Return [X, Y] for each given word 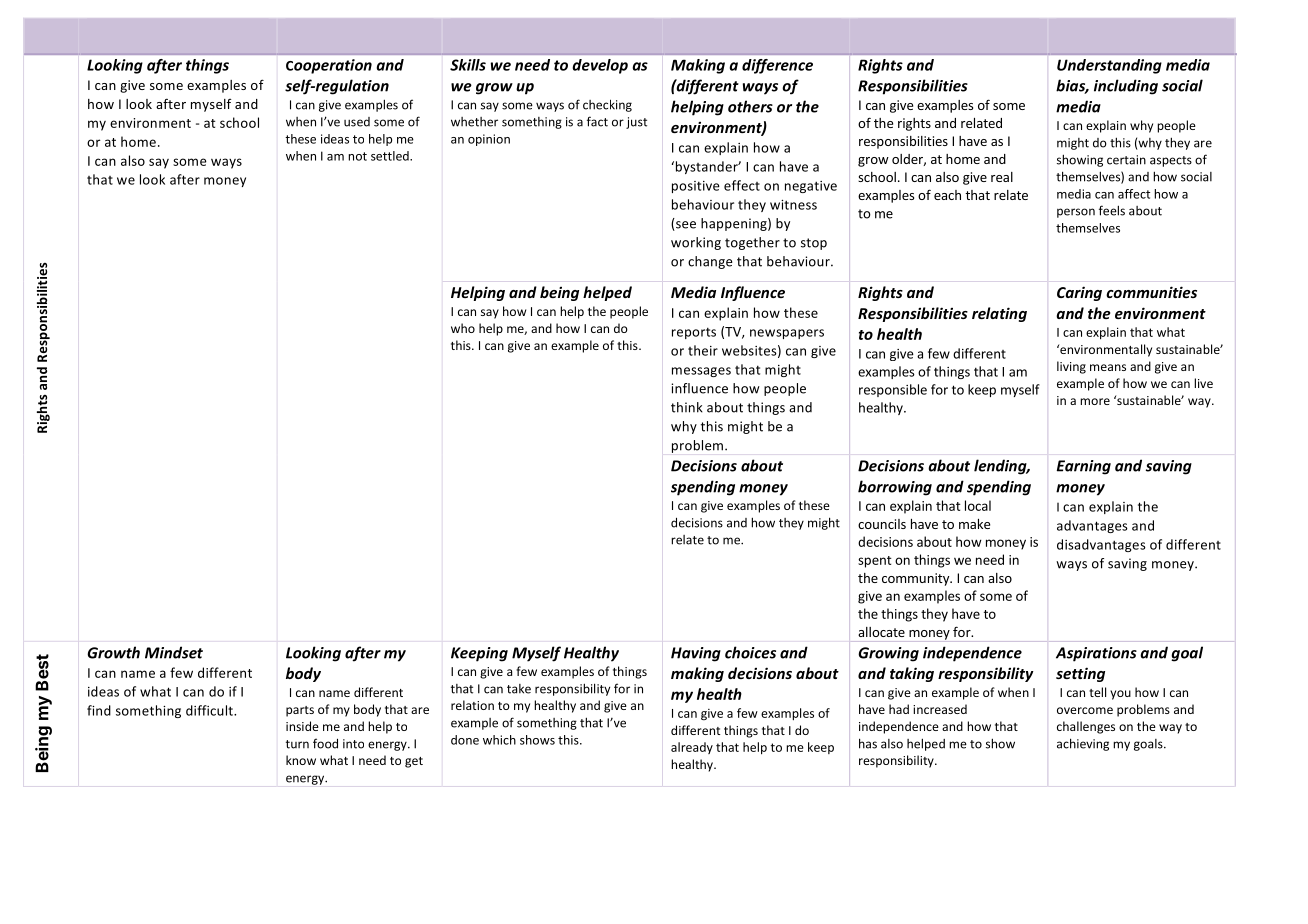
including [1126, 87]
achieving [1083, 744]
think [687, 407]
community [917, 579]
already [692, 748]
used [357, 122]
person [1076, 213]
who [463, 328]
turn [297, 744]
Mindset [174, 652]
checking [607, 105]
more [1095, 401]
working [696, 243]
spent [875, 562]
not [357, 156]
